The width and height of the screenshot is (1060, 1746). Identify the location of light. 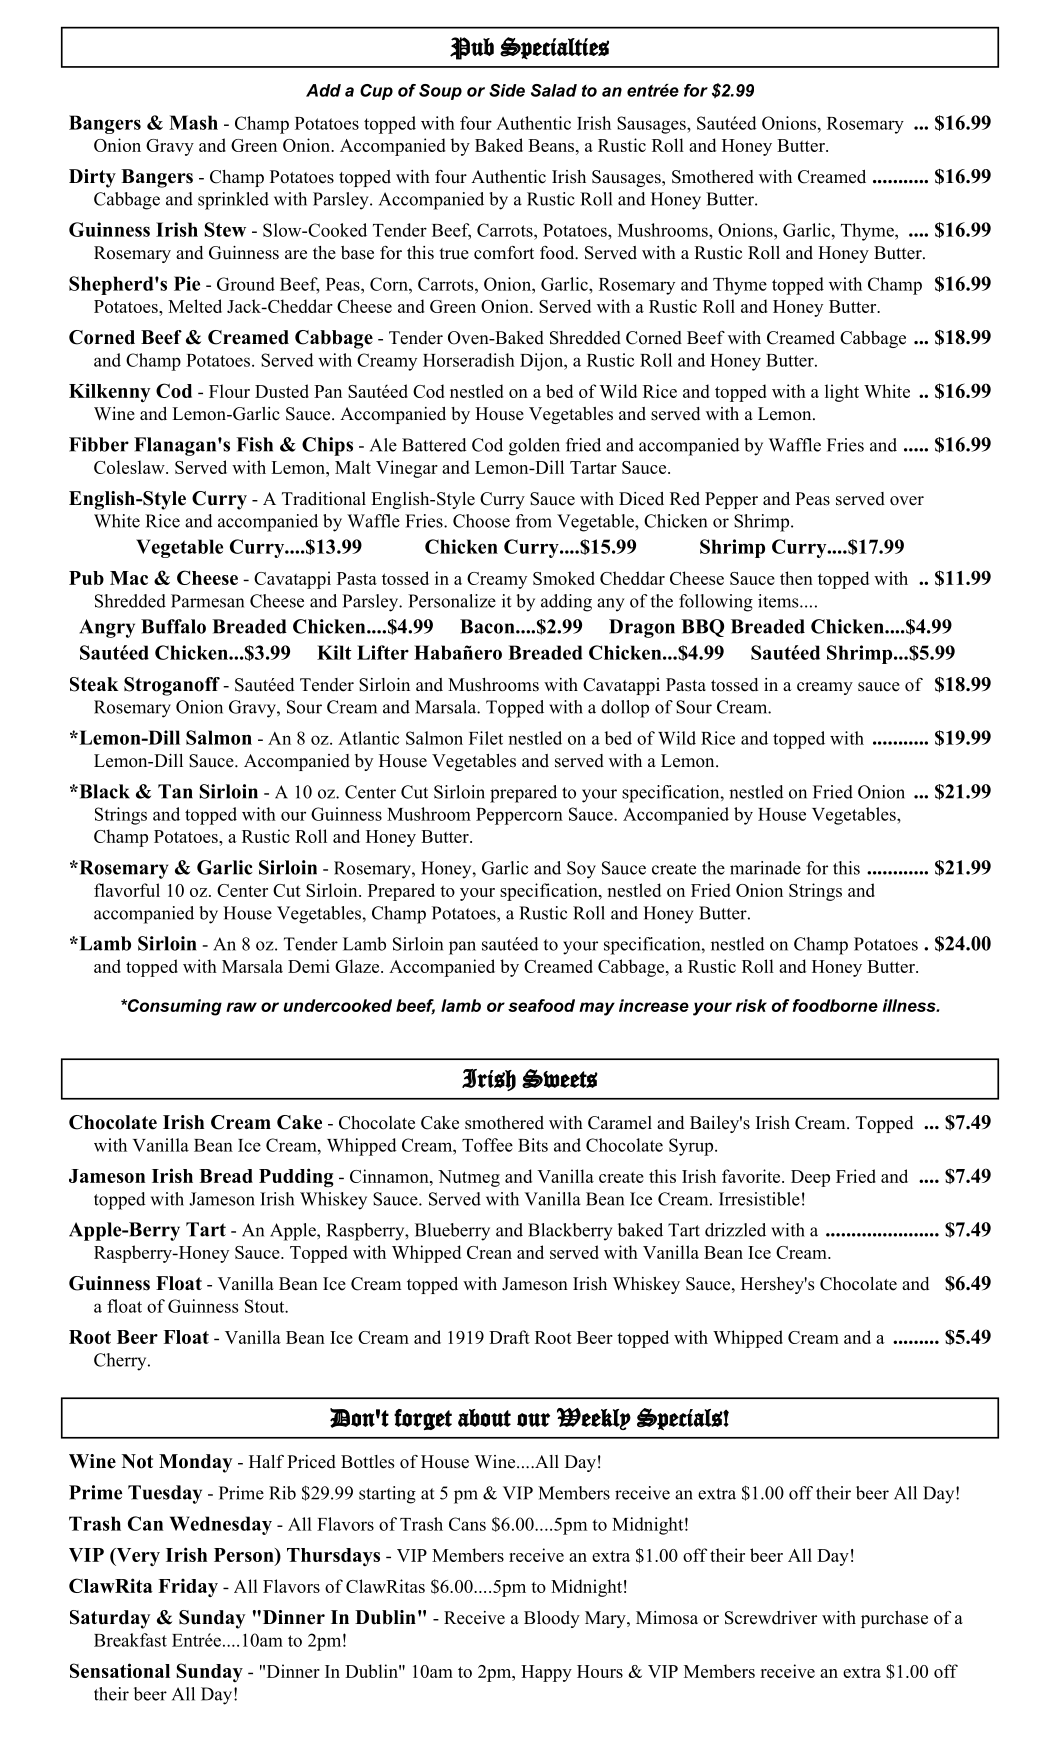
(842, 393).
